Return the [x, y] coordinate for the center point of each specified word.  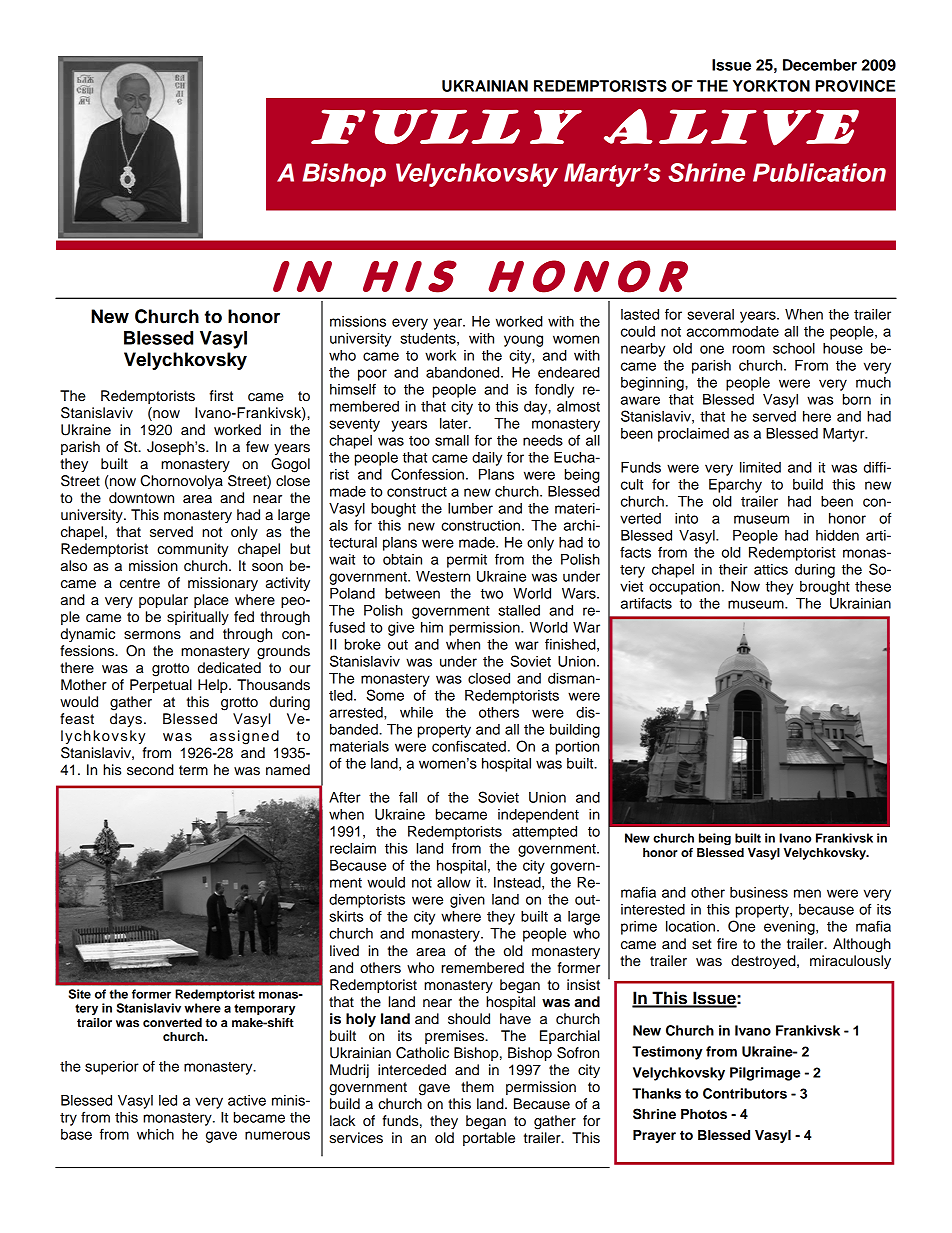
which [155, 1134]
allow [454, 882]
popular [163, 601]
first [221, 396]
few [257, 447]
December [820, 65]
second [150, 770]
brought [825, 588]
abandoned [464, 372]
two [492, 594]
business [759, 892]
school [794, 348]
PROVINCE [856, 86]
